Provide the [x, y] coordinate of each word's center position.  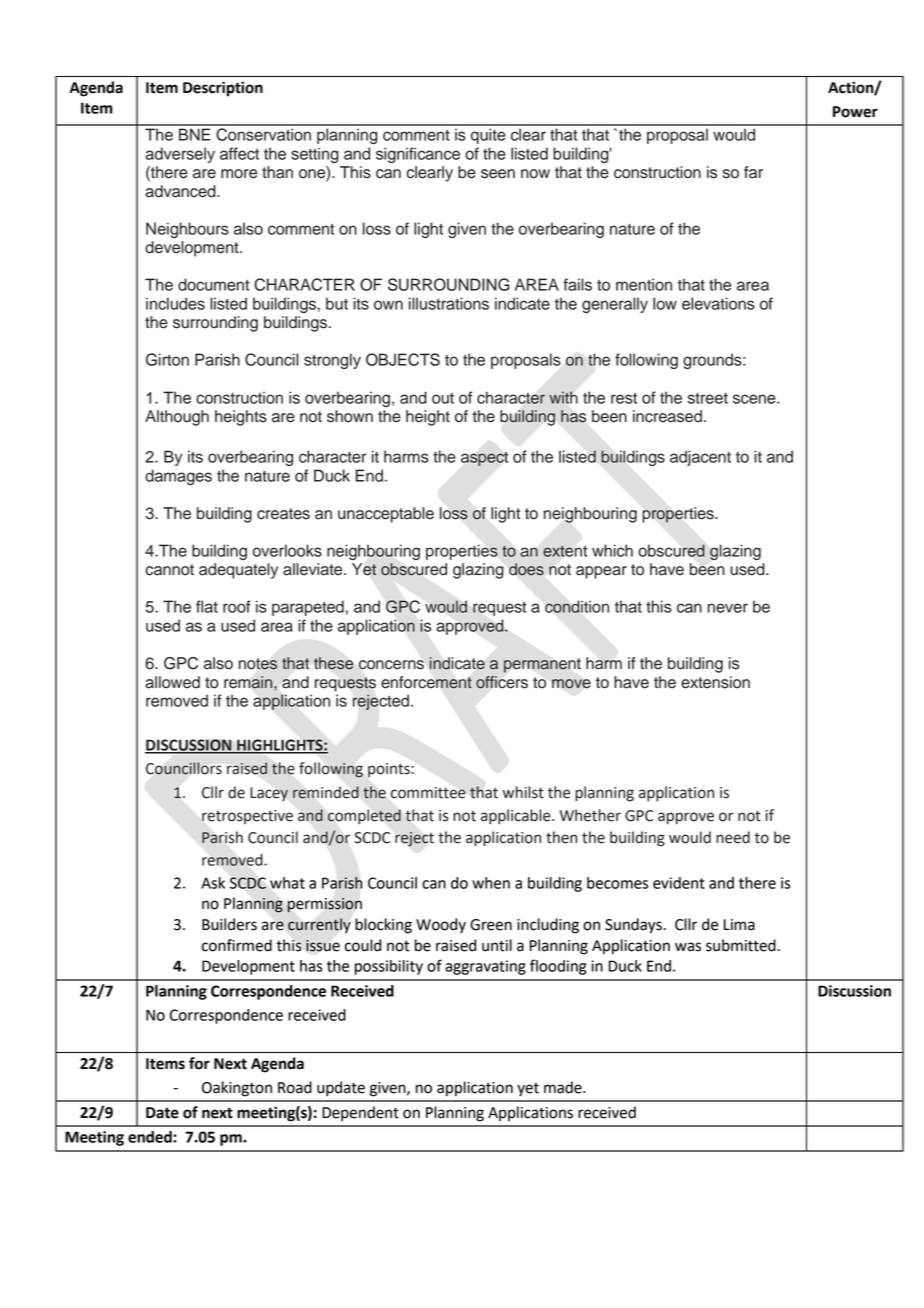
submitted [742, 945]
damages [178, 477]
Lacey [269, 794]
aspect [484, 459]
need [733, 837]
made [564, 1087]
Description [223, 89]
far [753, 172]
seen [498, 174]
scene [755, 399]
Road [295, 1087]
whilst [523, 792]
